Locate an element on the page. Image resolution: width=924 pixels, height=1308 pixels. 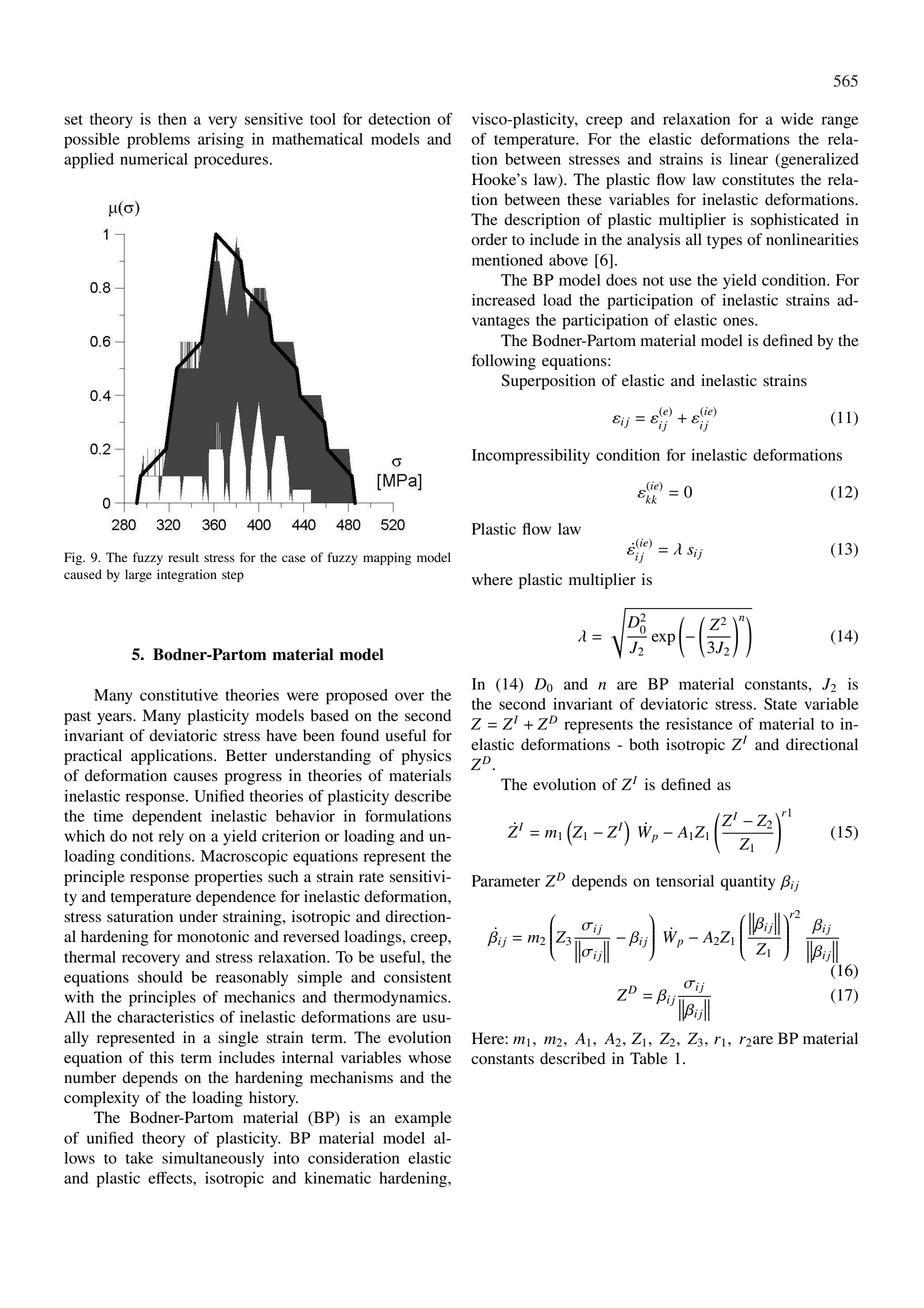
physics is located at coordinates (426, 757).
